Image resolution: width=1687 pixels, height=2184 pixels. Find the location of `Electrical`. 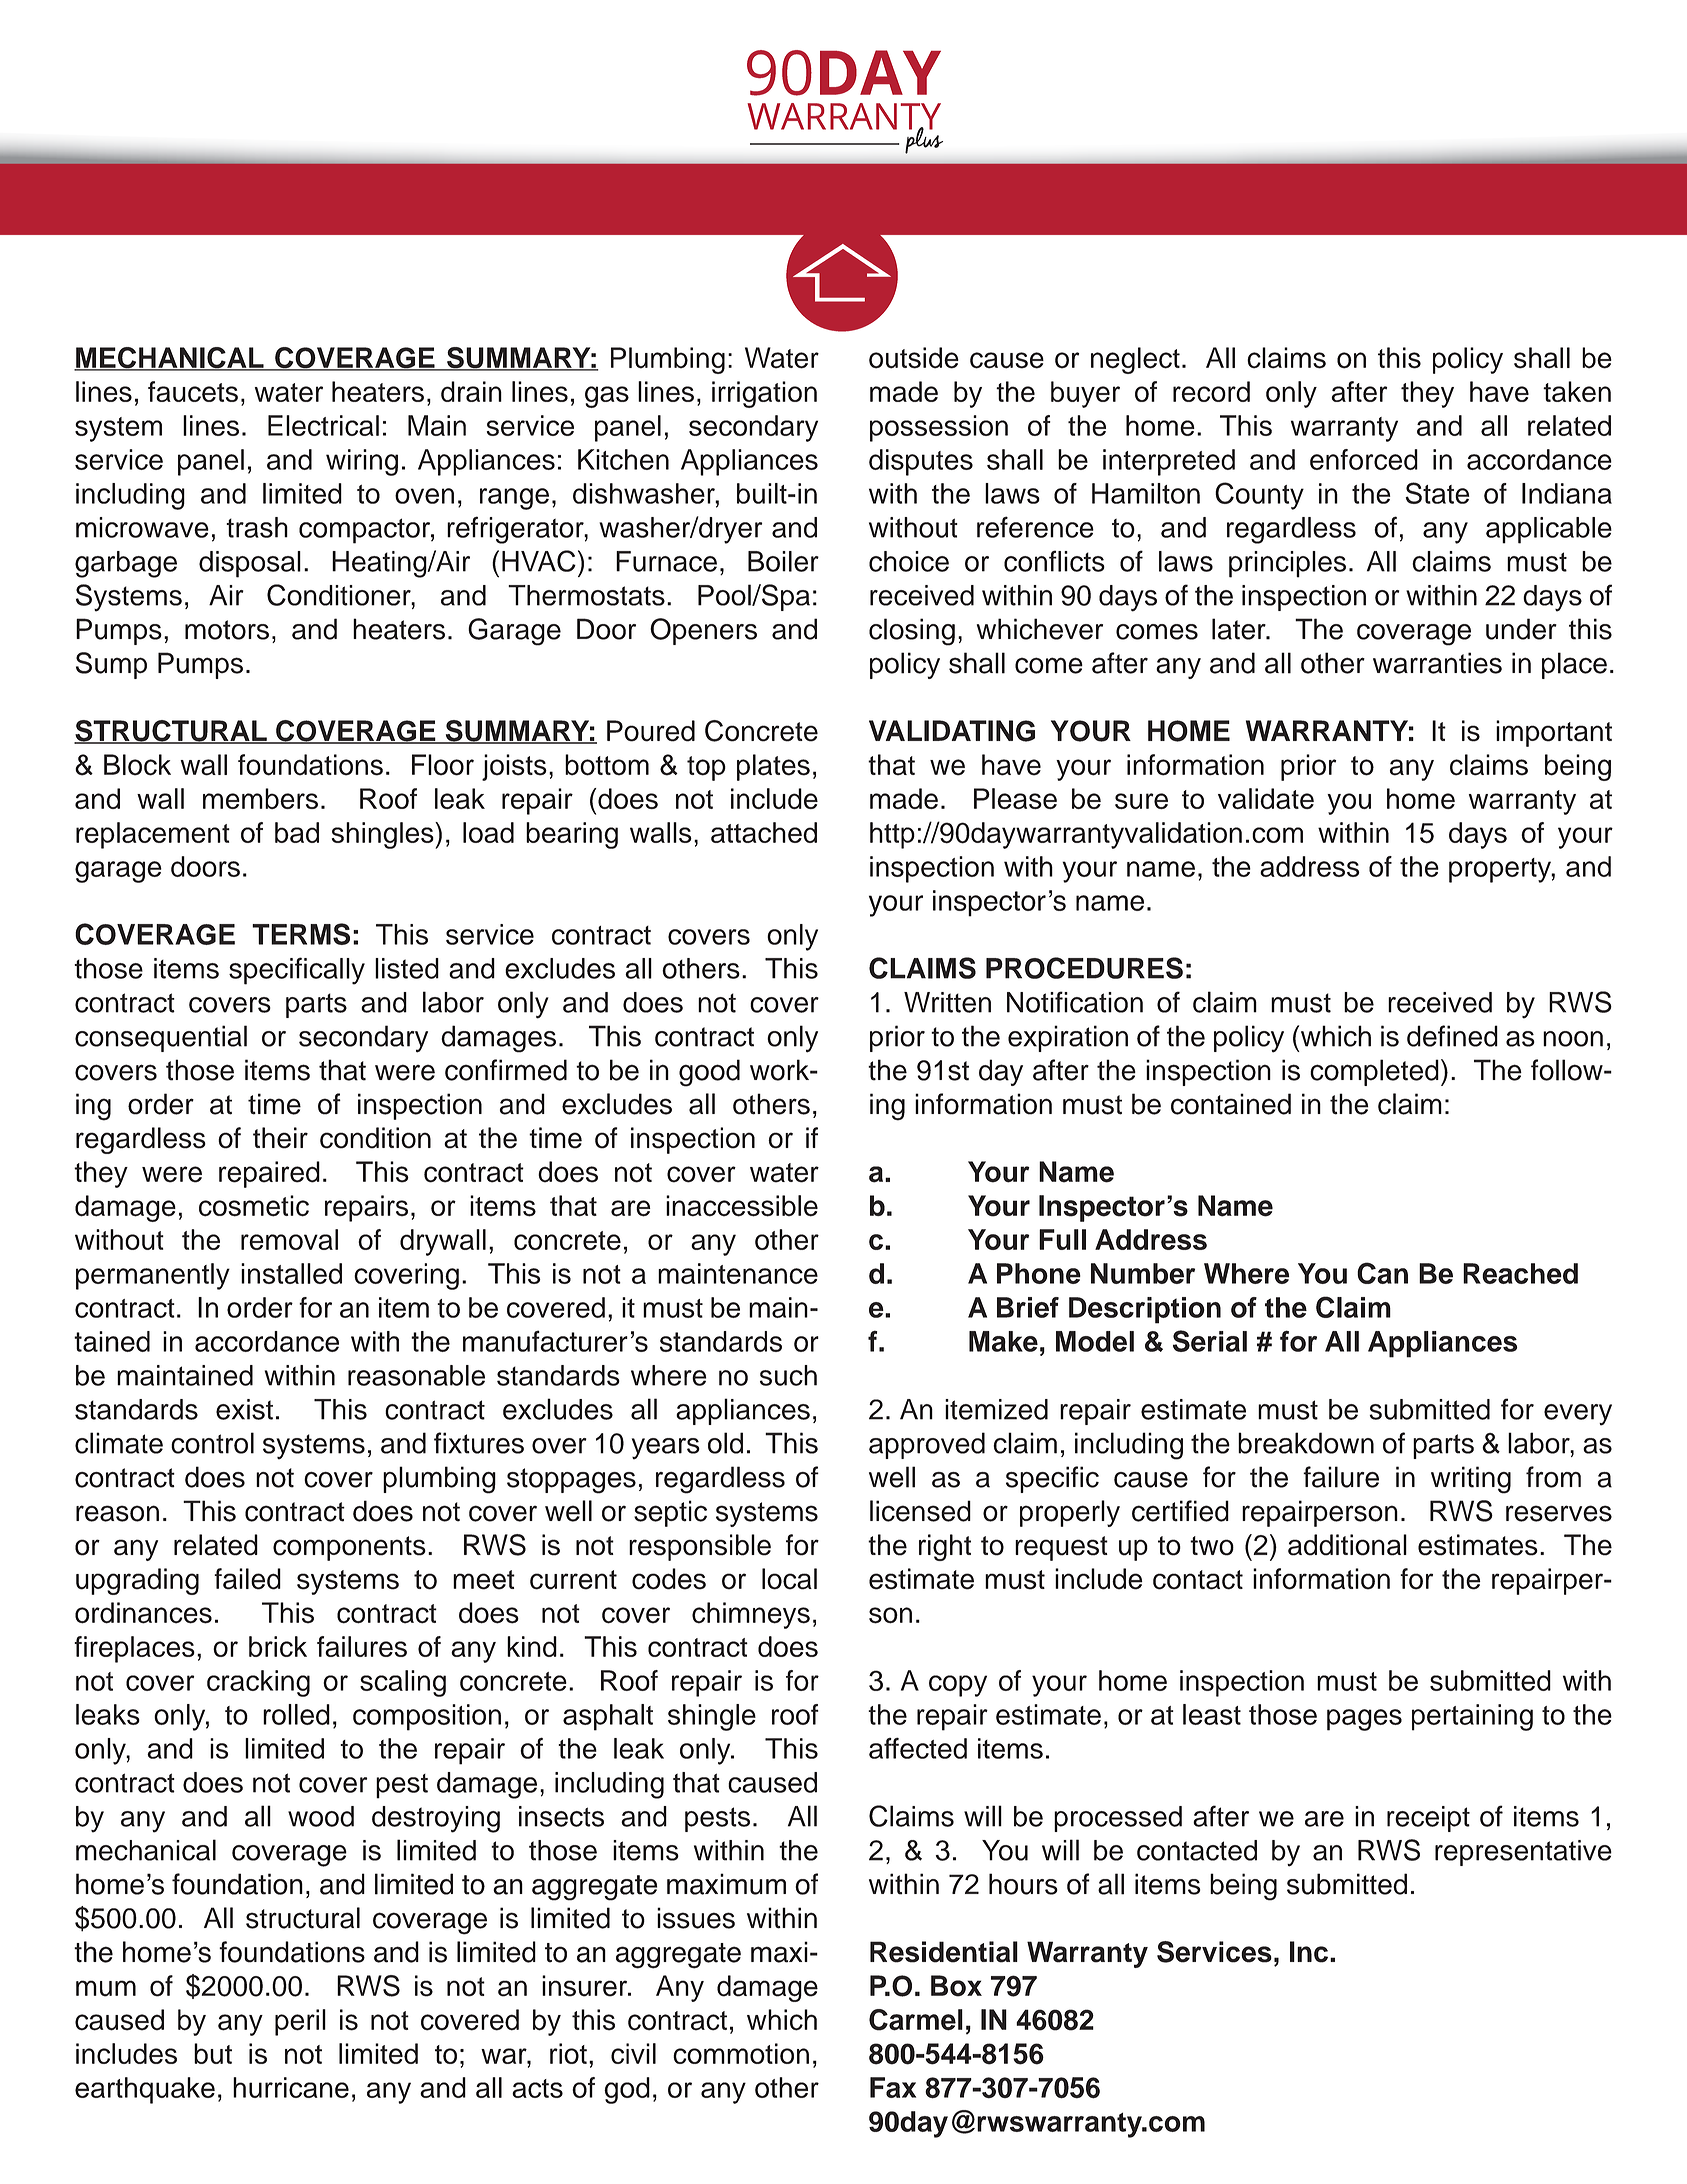

Electrical is located at coordinates (323, 425).
